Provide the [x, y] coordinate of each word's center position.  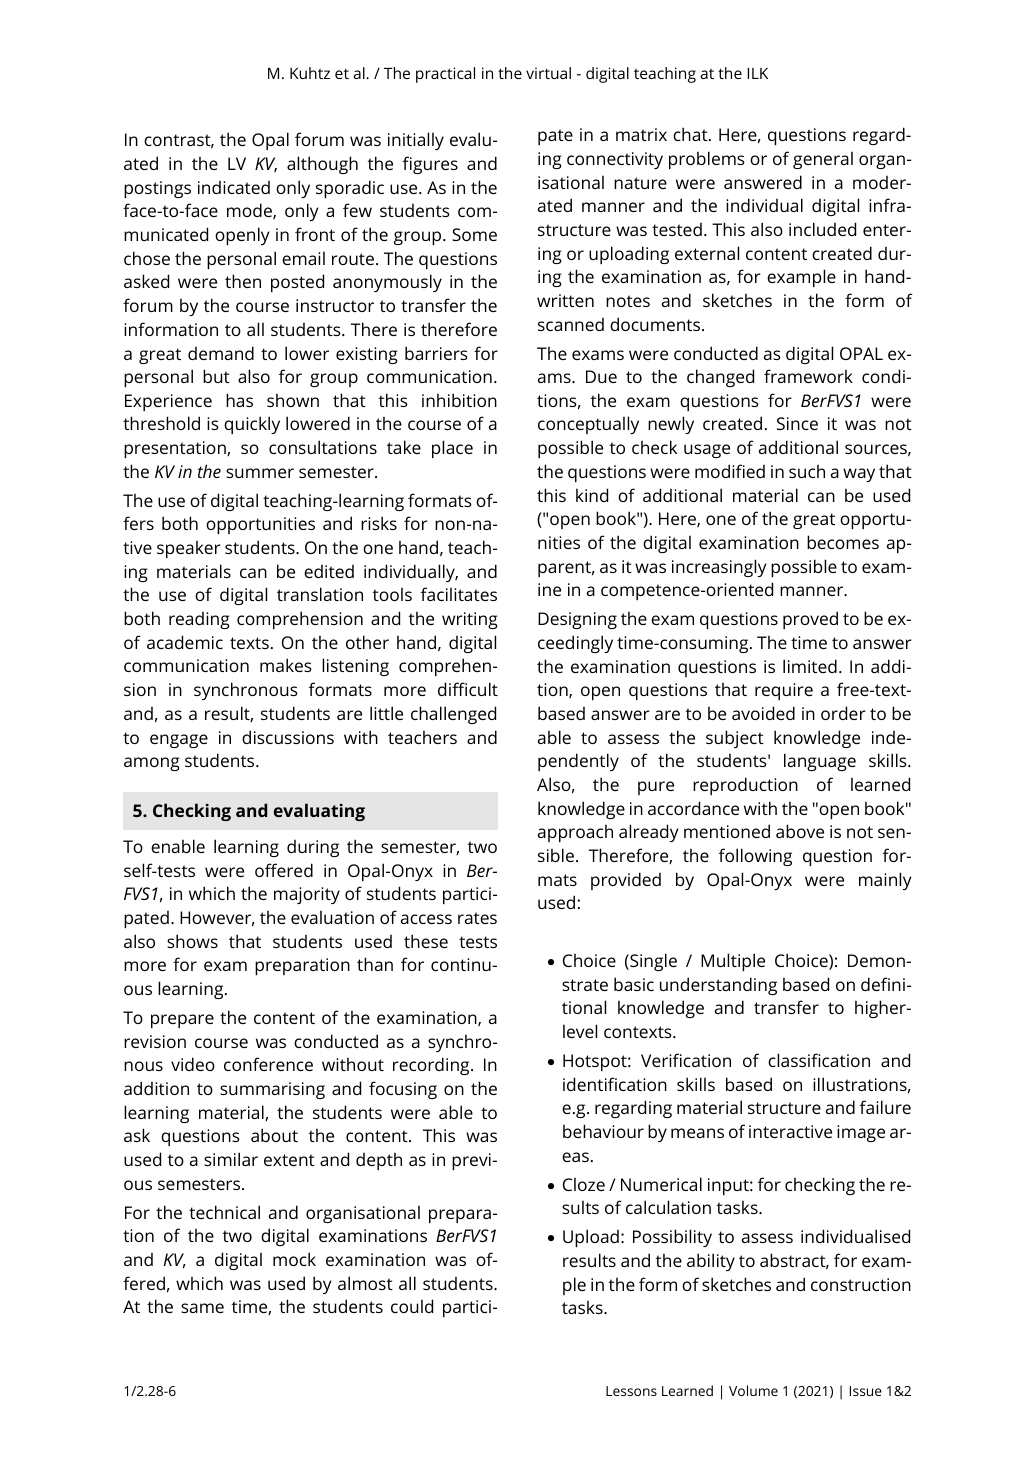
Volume [753, 1390]
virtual [548, 73]
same [202, 1308]
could [412, 1306]
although [322, 165]
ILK [757, 73]
